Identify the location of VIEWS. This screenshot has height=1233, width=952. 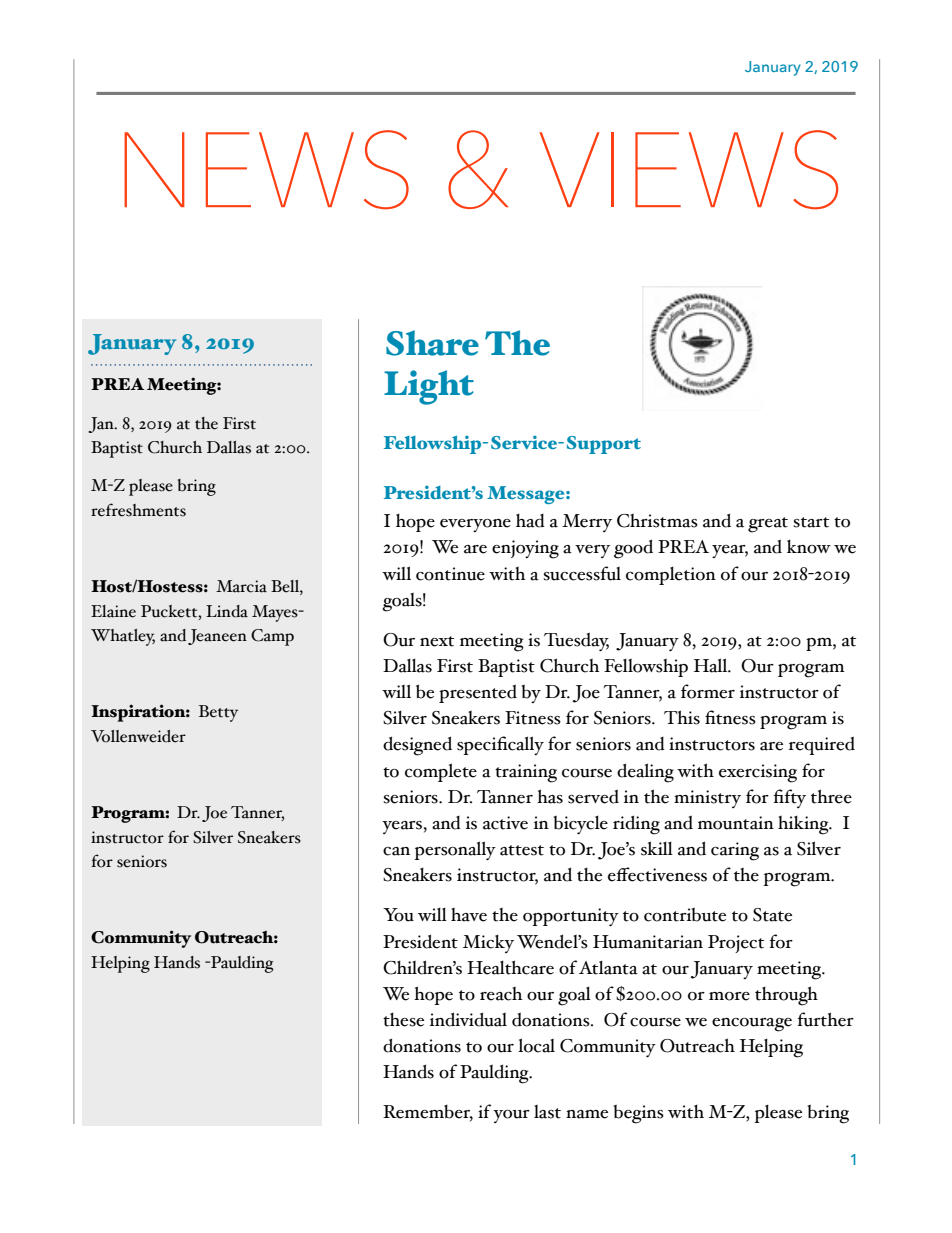
(688, 170).
